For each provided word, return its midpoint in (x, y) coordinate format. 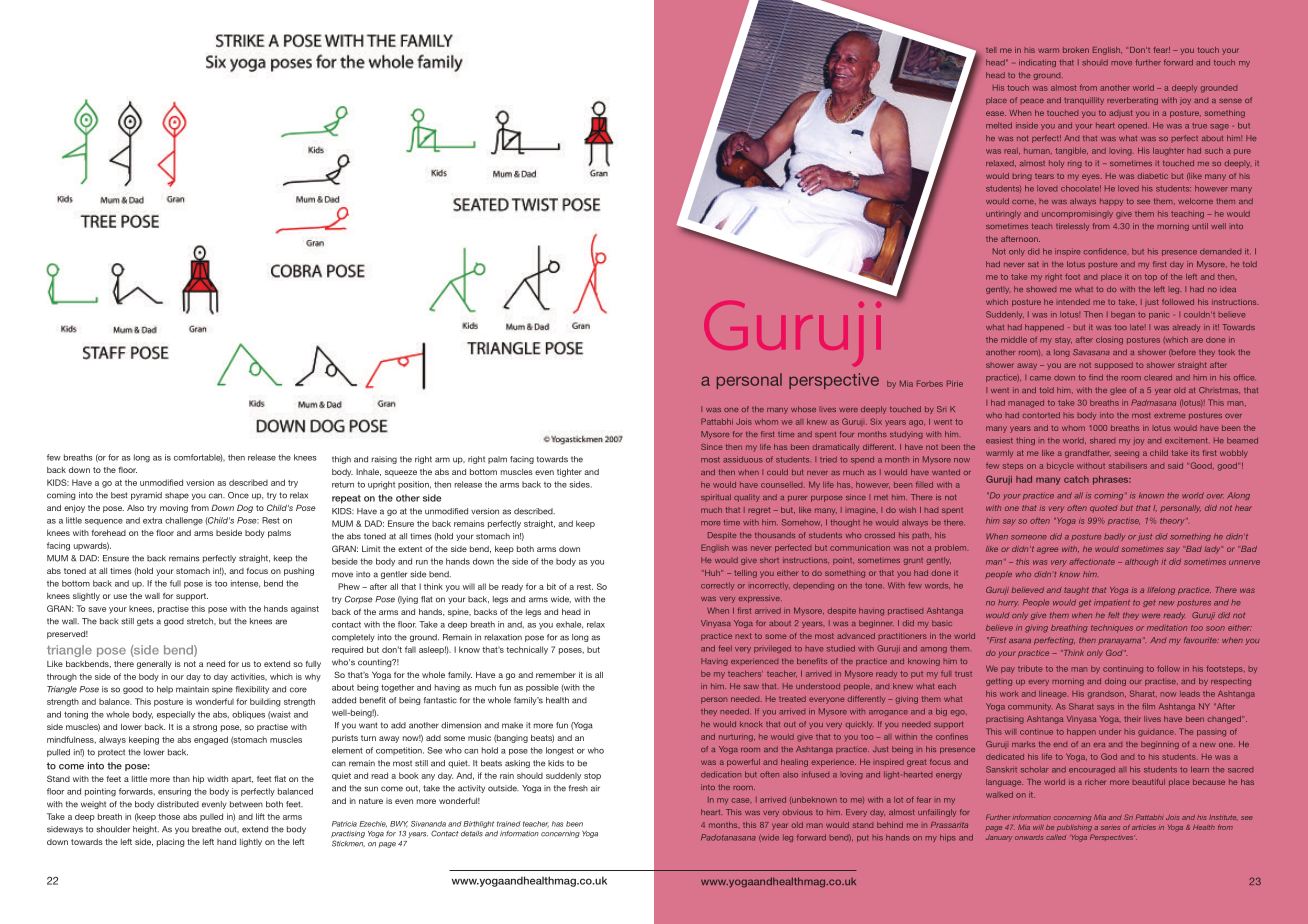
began (1123, 315)
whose (803, 409)
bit (551, 586)
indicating (1037, 63)
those (169, 816)
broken (1076, 50)
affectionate (1092, 561)
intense (245, 584)
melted (999, 125)
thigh (341, 460)
